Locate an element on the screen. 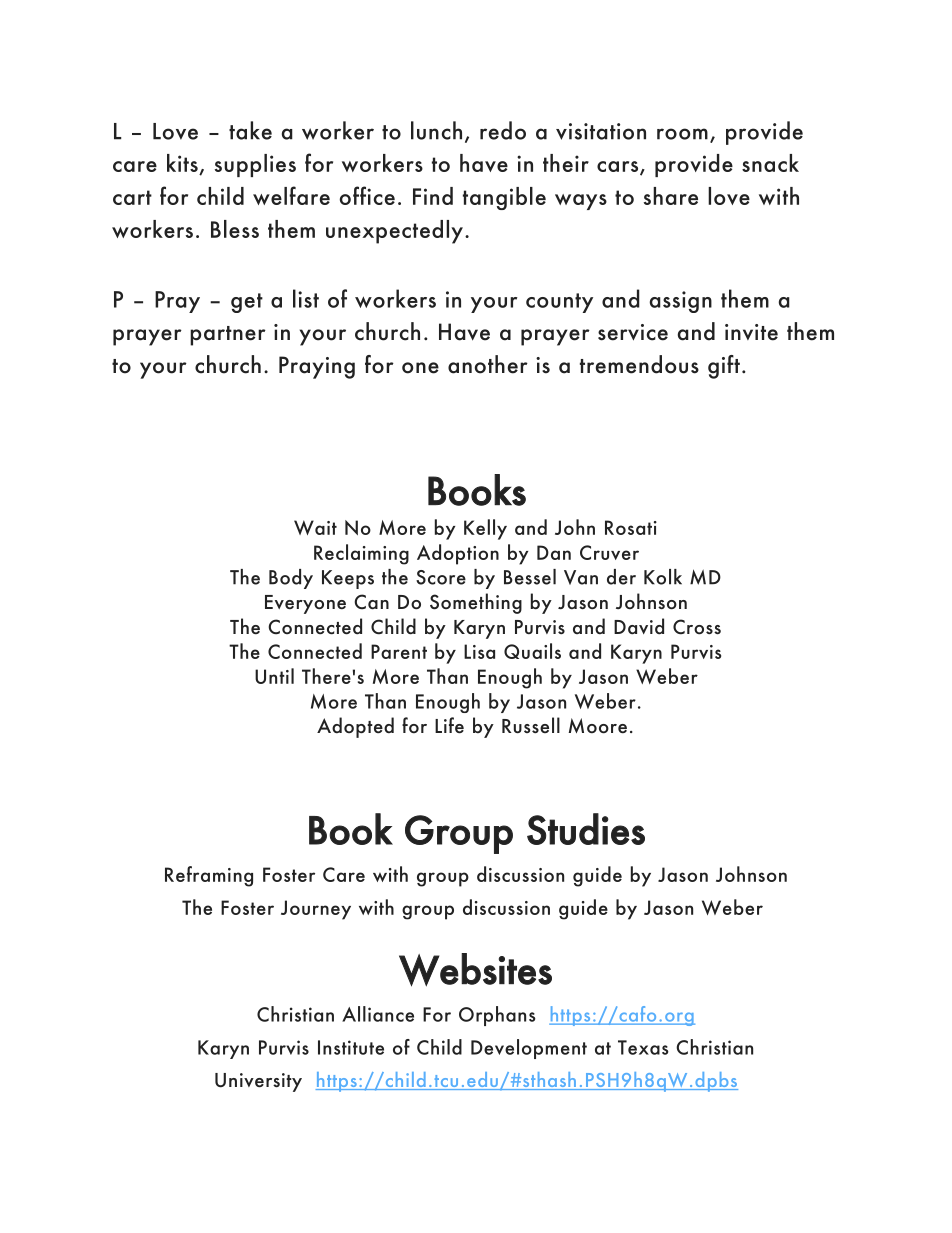  room is located at coordinates (682, 134).
